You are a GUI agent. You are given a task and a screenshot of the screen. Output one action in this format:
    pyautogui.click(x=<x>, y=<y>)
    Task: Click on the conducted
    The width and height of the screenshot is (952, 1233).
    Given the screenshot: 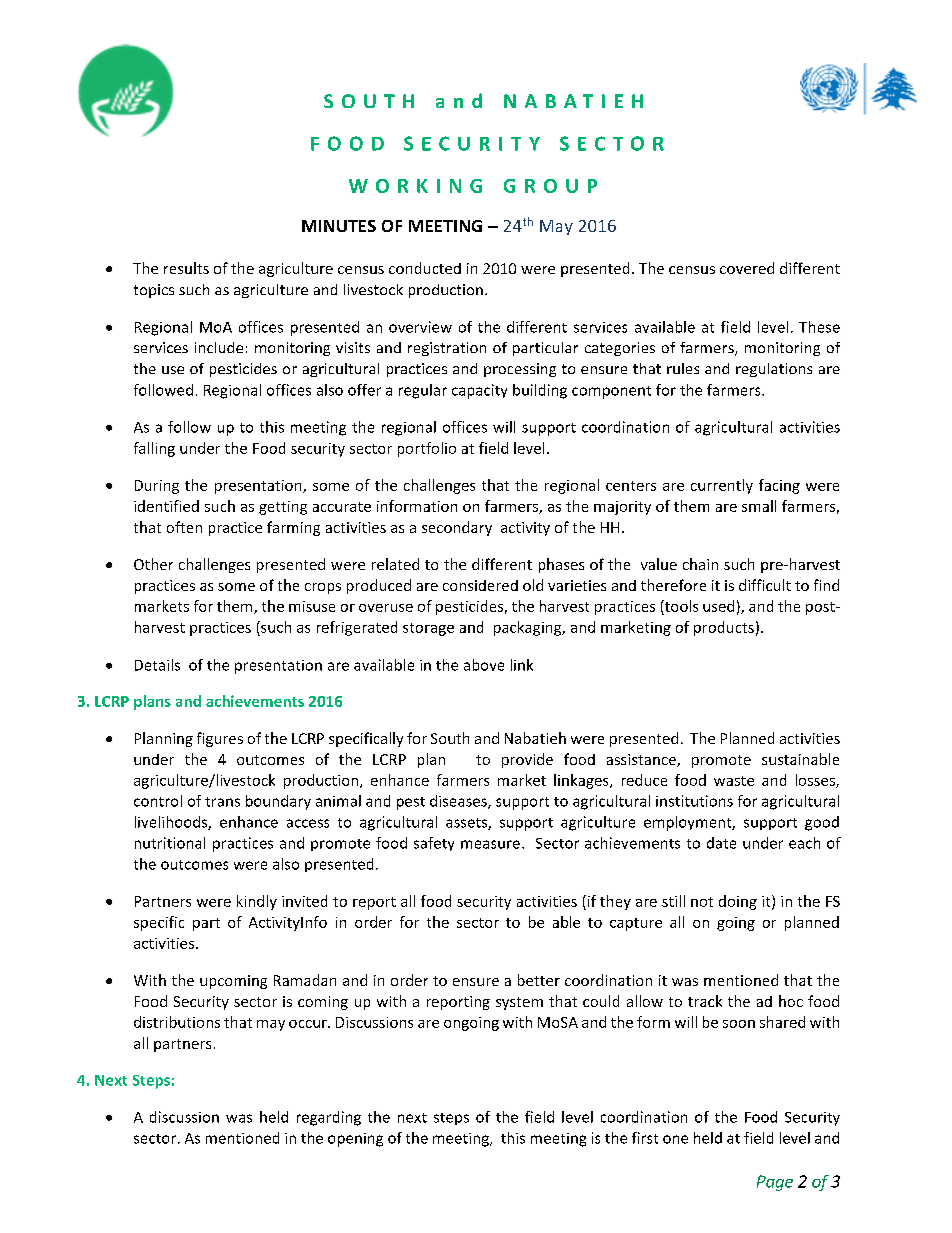 What is the action you would take?
    pyautogui.click(x=425, y=268)
